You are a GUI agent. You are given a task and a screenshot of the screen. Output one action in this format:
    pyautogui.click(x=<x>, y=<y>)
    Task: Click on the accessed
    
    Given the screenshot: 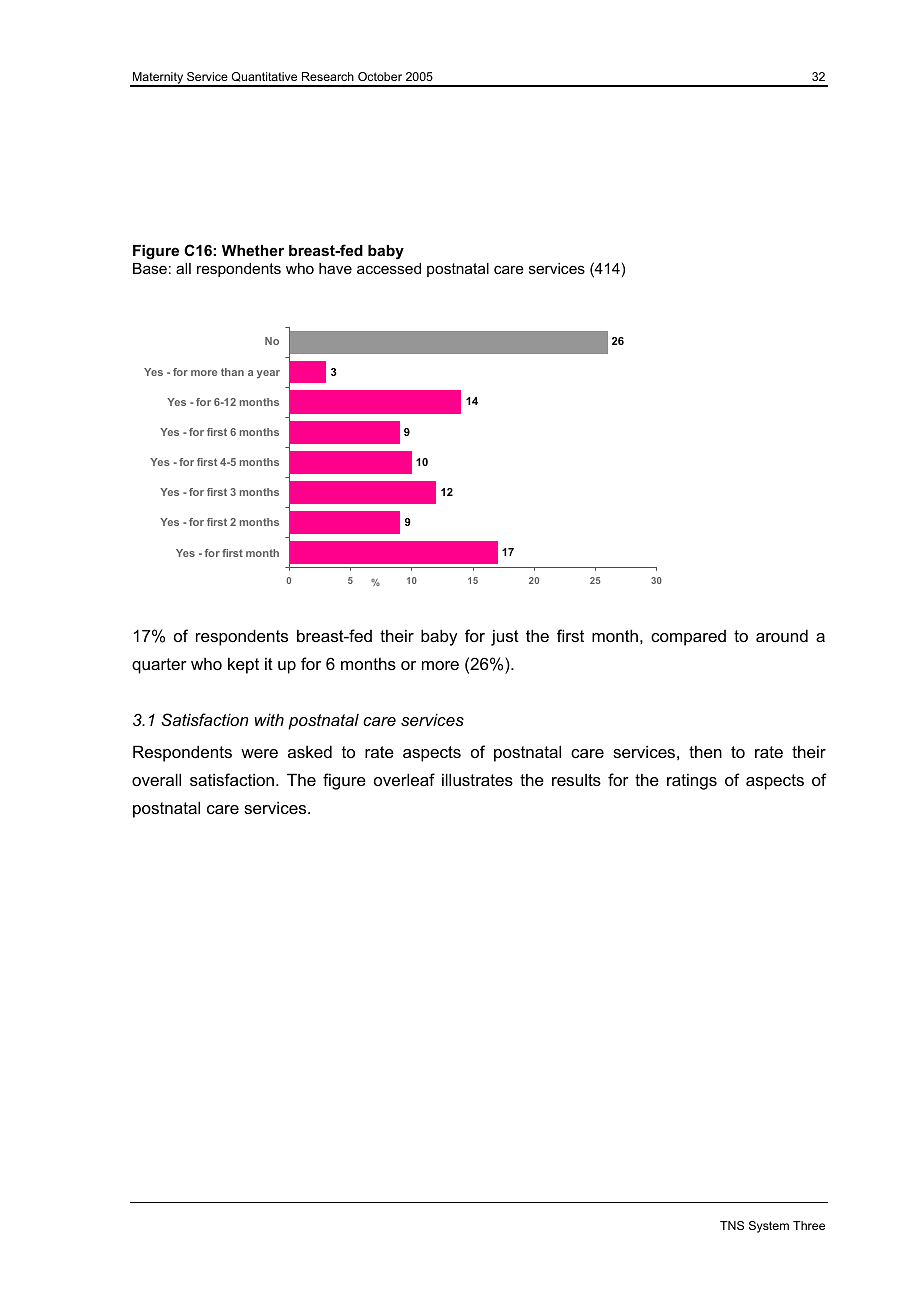 What is the action you would take?
    pyautogui.click(x=389, y=268)
